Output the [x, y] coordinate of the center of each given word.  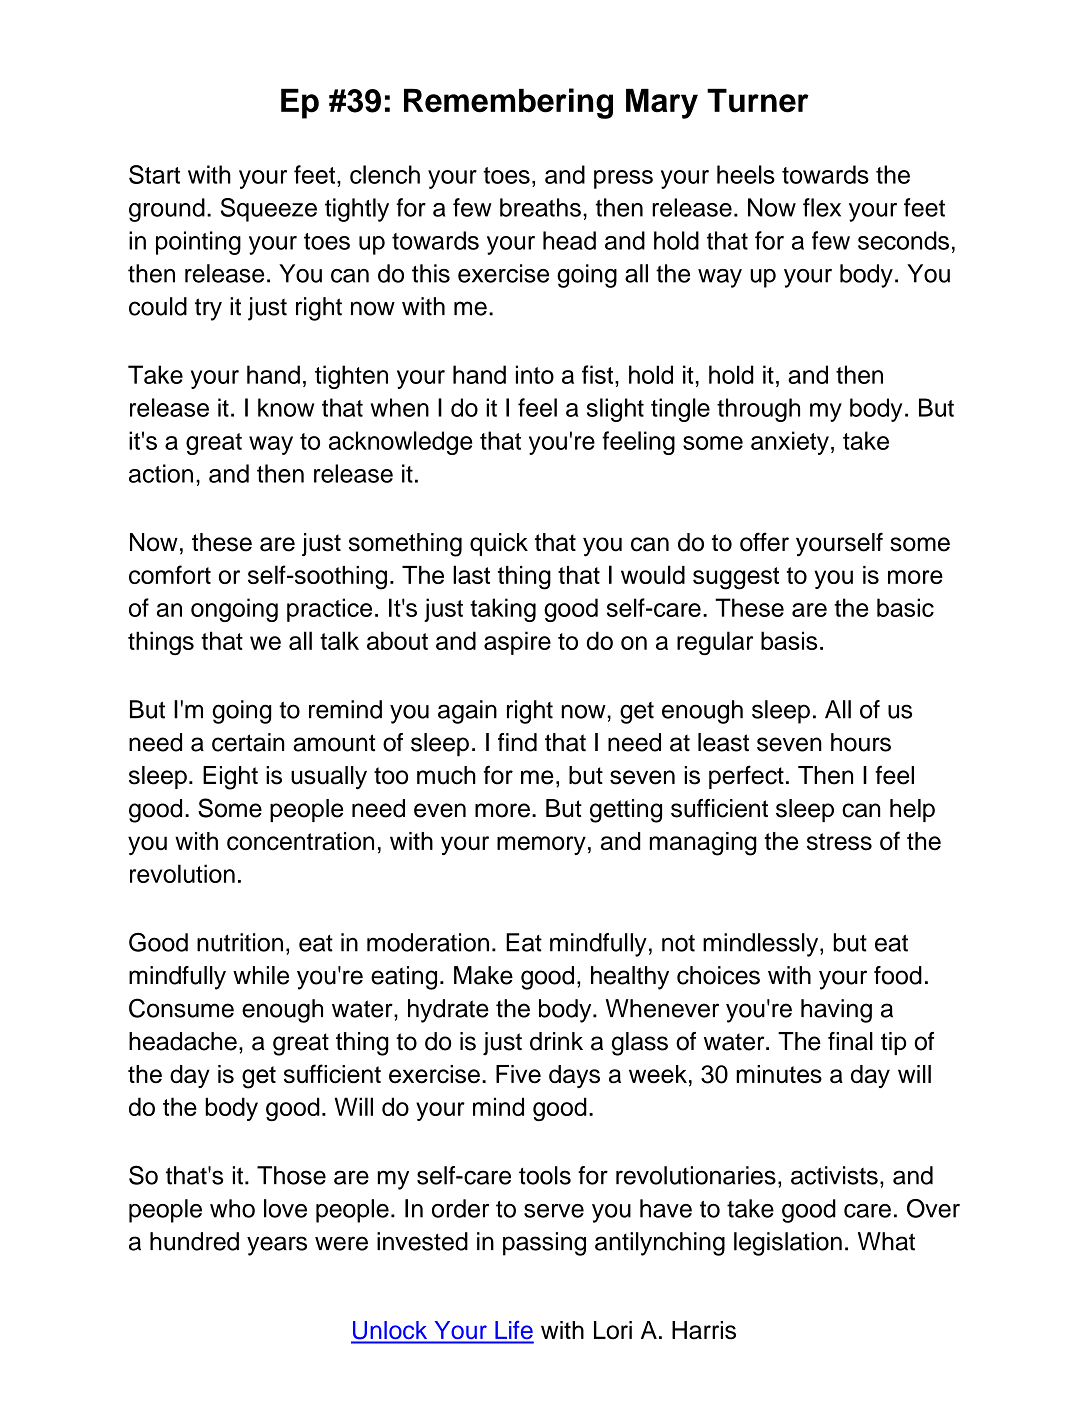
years [277, 1246]
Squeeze [269, 210]
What [886, 1241]
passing [544, 1244]
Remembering [508, 103]
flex [822, 207]
